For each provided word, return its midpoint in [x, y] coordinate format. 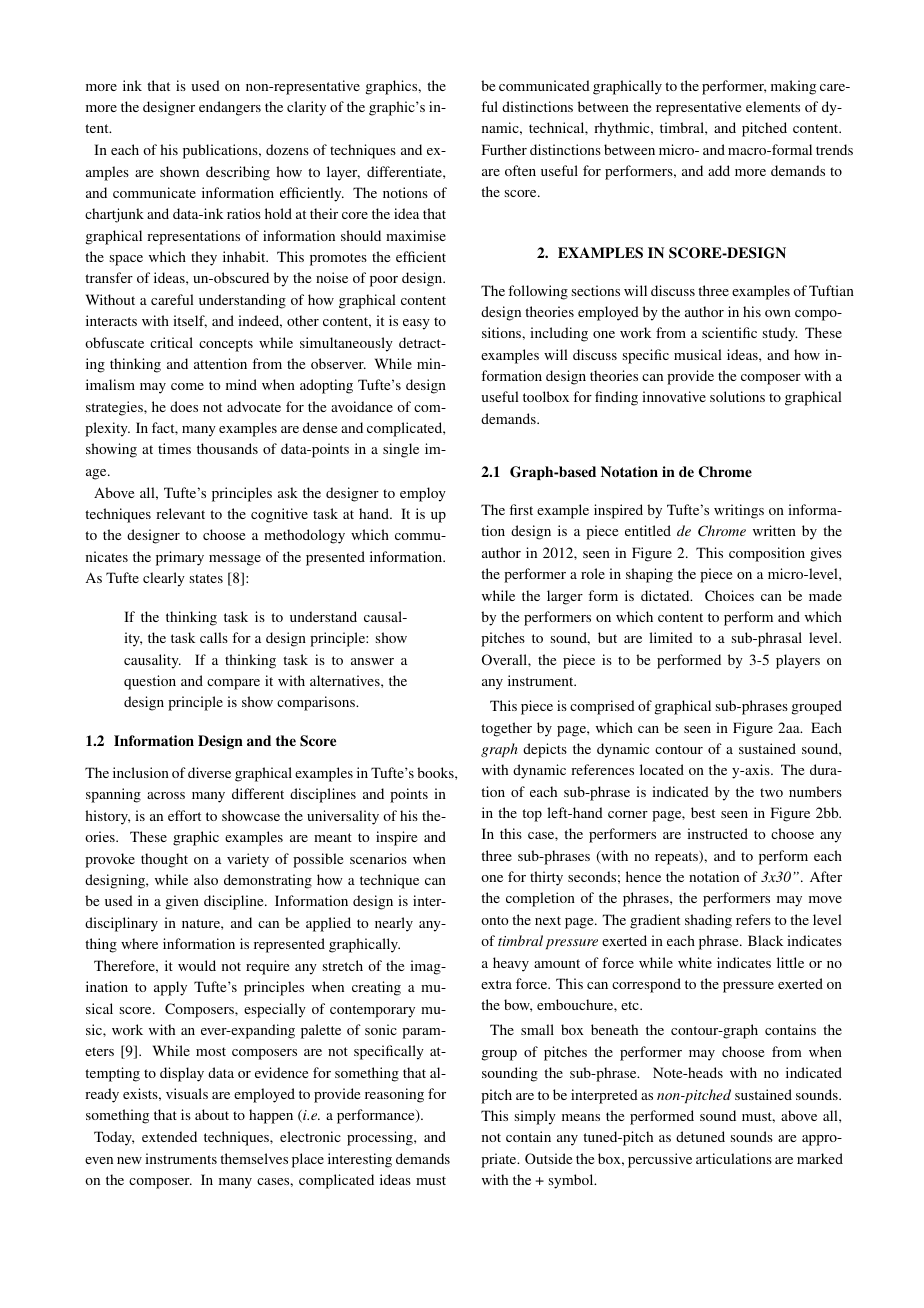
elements [773, 106]
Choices [729, 595]
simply [535, 1117]
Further [504, 149]
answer [372, 661]
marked [820, 1158]
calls [214, 637]
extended [169, 1136]
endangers [230, 108]
